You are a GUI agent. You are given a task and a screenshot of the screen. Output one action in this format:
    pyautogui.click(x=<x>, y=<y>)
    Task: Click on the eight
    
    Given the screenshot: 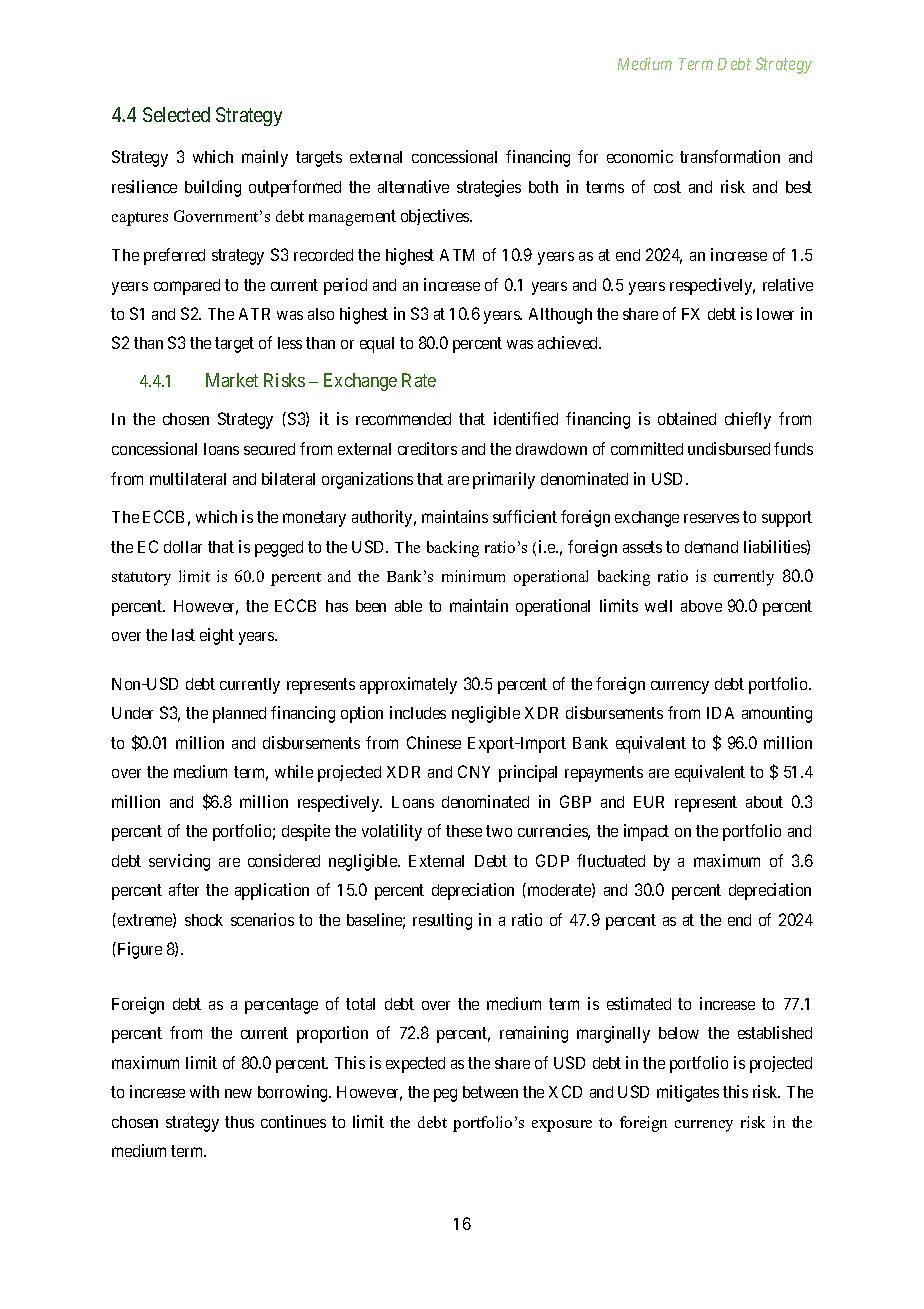 What is the action you would take?
    pyautogui.click(x=217, y=636)
